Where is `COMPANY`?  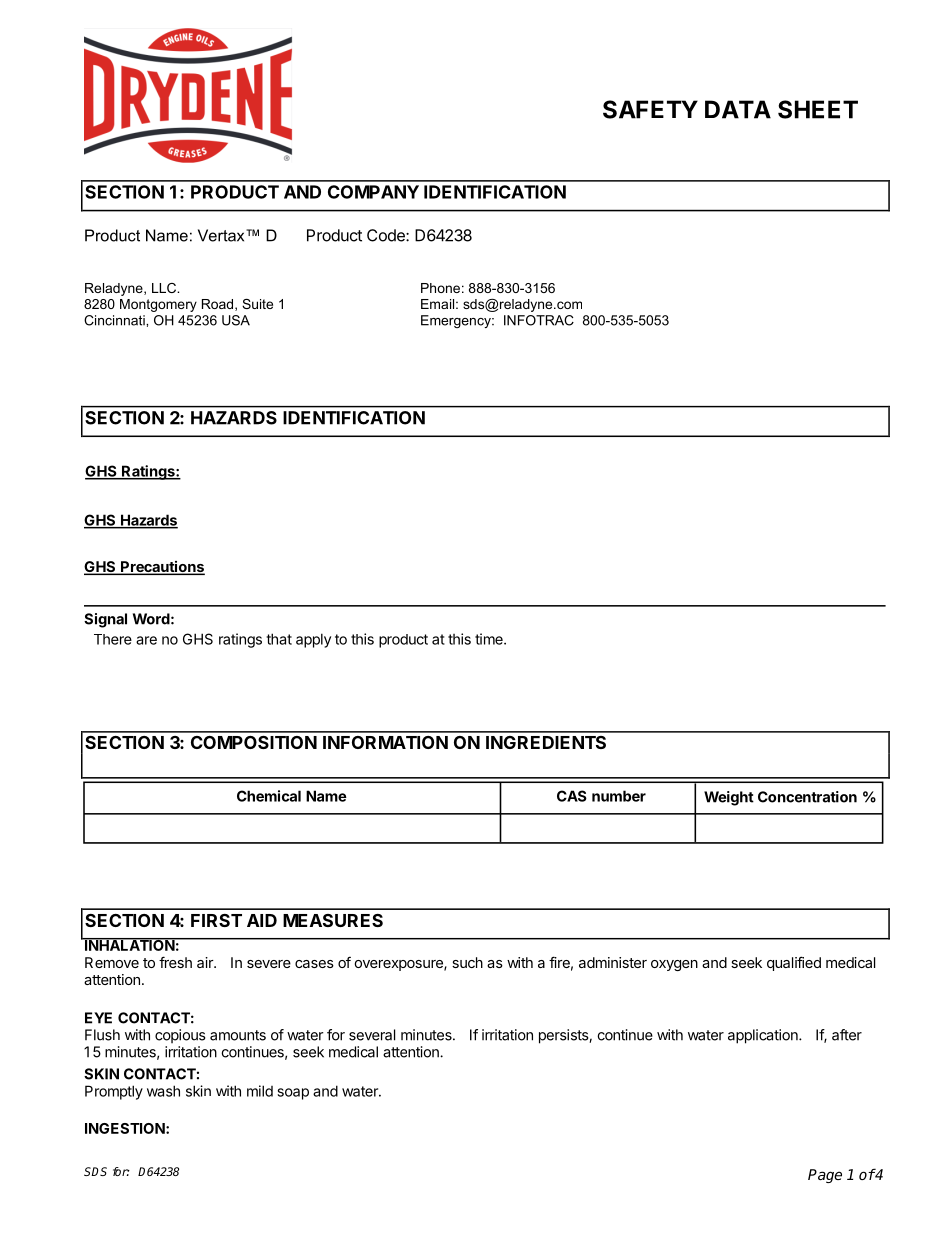
COMPANY is located at coordinates (373, 192).
